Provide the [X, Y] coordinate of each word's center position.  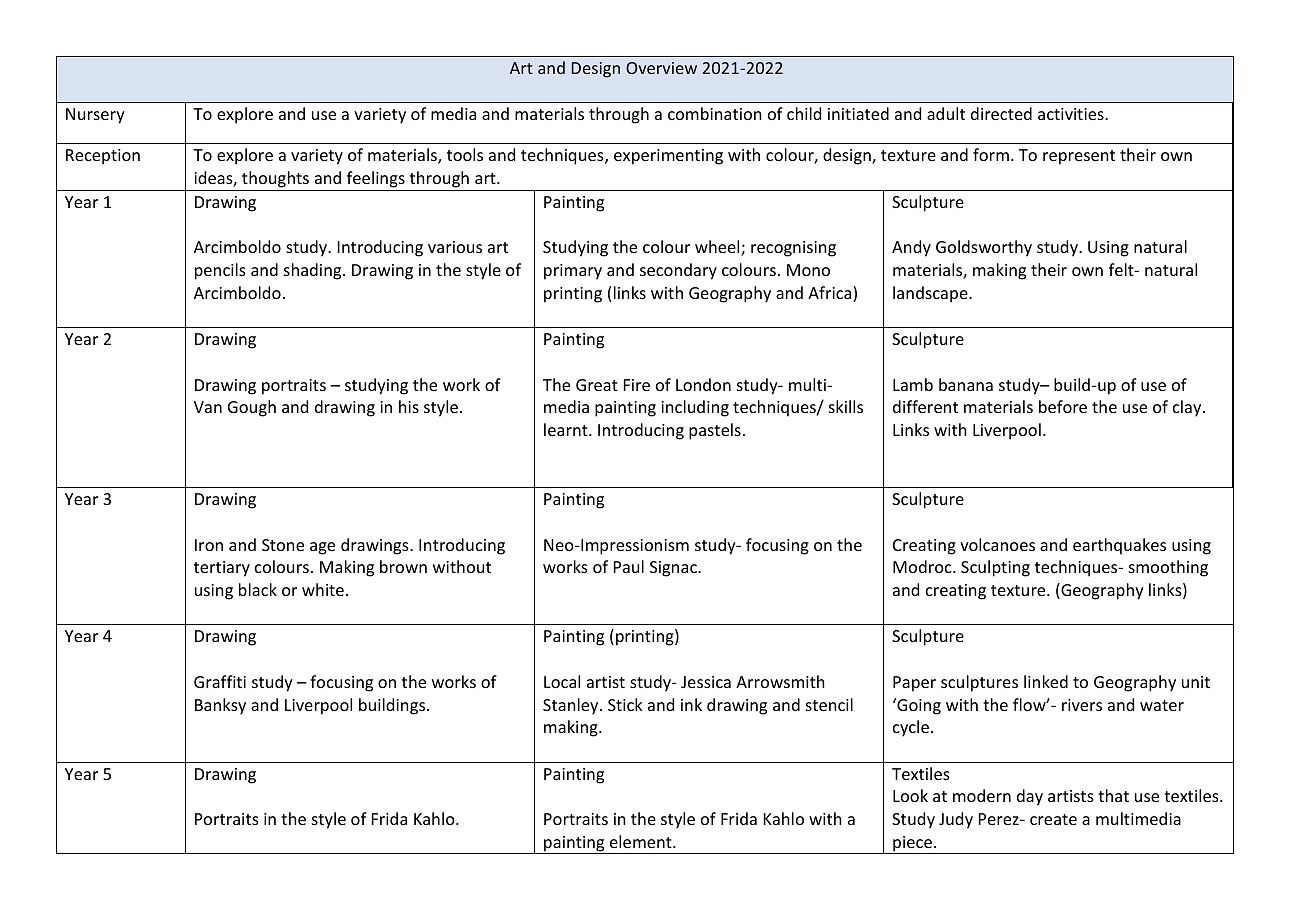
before [1063, 406]
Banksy [220, 706]
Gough [252, 408]
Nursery [95, 116]
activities [1072, 114]
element [642, 841]
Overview [661, 68]
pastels [715, 431]
